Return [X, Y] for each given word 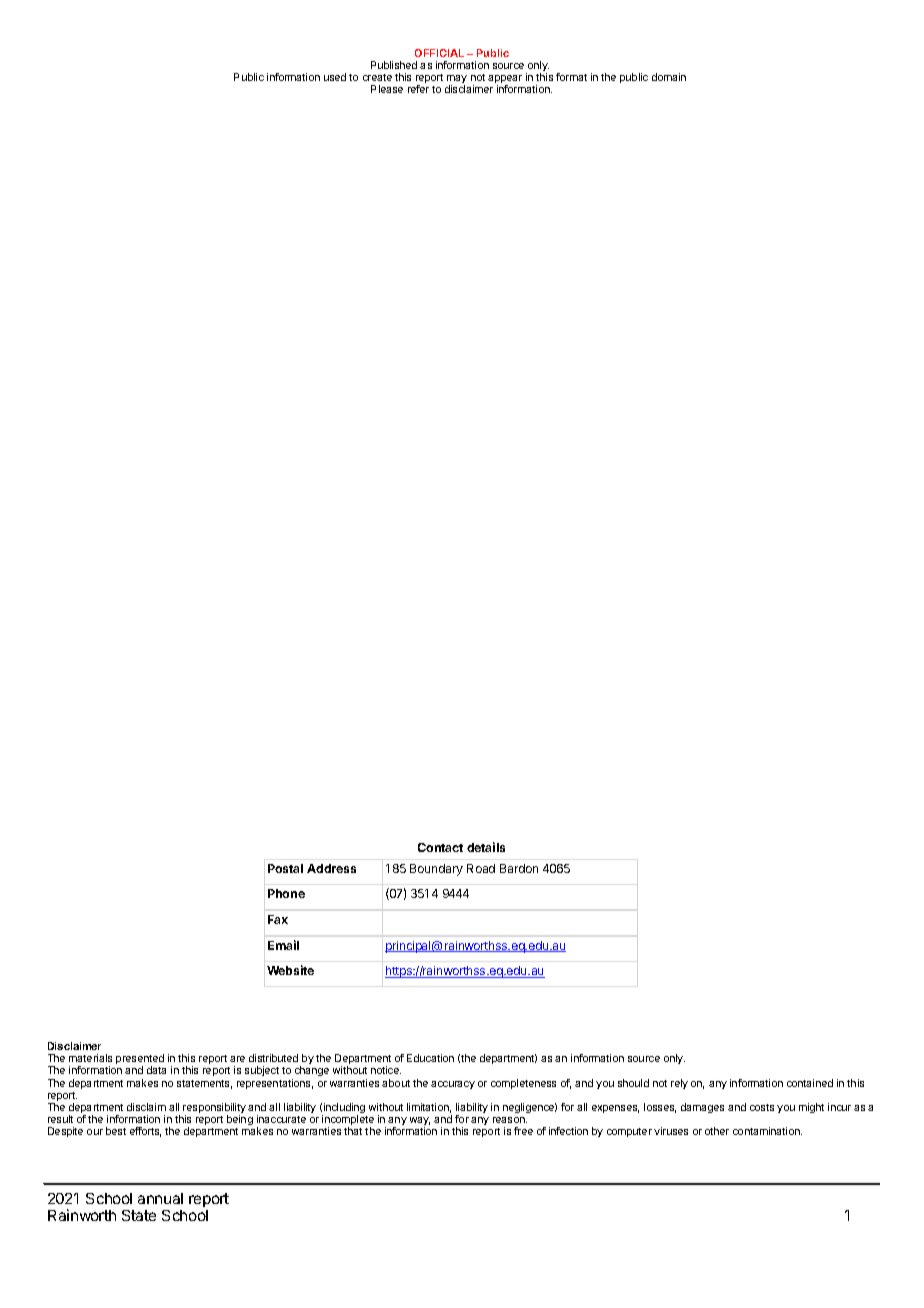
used [335, 77]
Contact [440, 847]
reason [510, 1120]
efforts [145, 1132]
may [457, 80]
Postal [285, 868]
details [486, 847]
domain [669, 77]
